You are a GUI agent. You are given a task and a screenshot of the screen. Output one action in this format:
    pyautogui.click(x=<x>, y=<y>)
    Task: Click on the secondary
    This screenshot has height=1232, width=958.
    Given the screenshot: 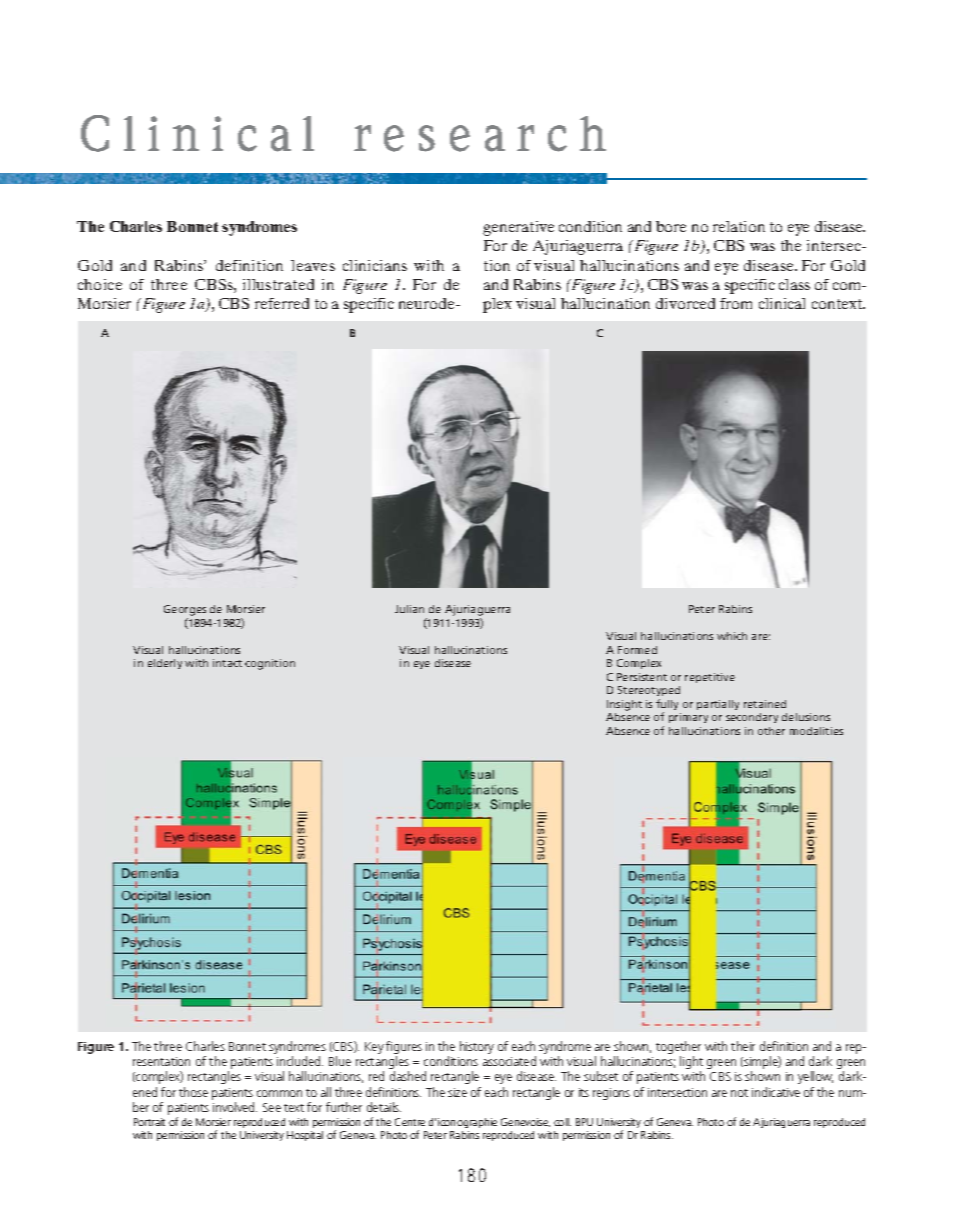 What is the action you would take?
    pyautogui.click(x=752, y=718)
